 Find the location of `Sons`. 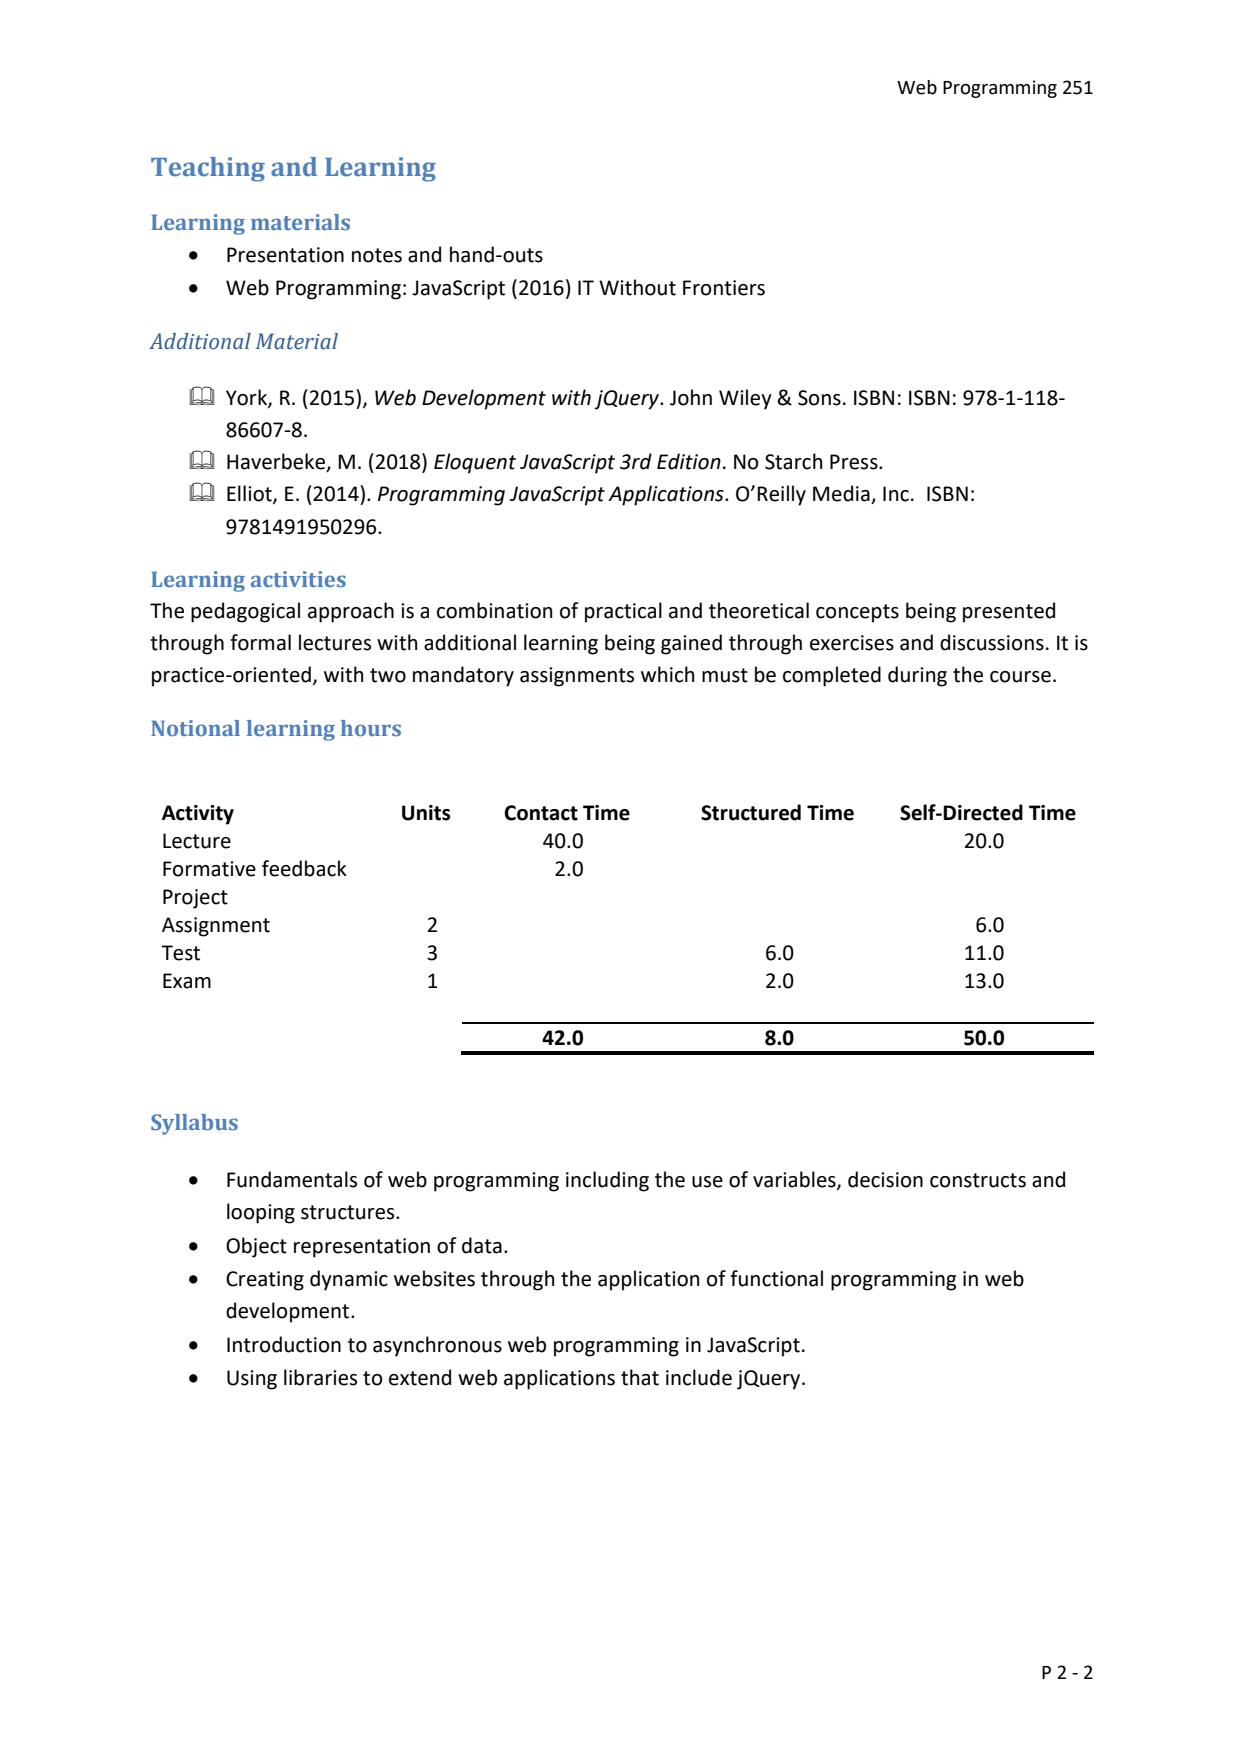

Sons is located at coordinates (819, 398).
